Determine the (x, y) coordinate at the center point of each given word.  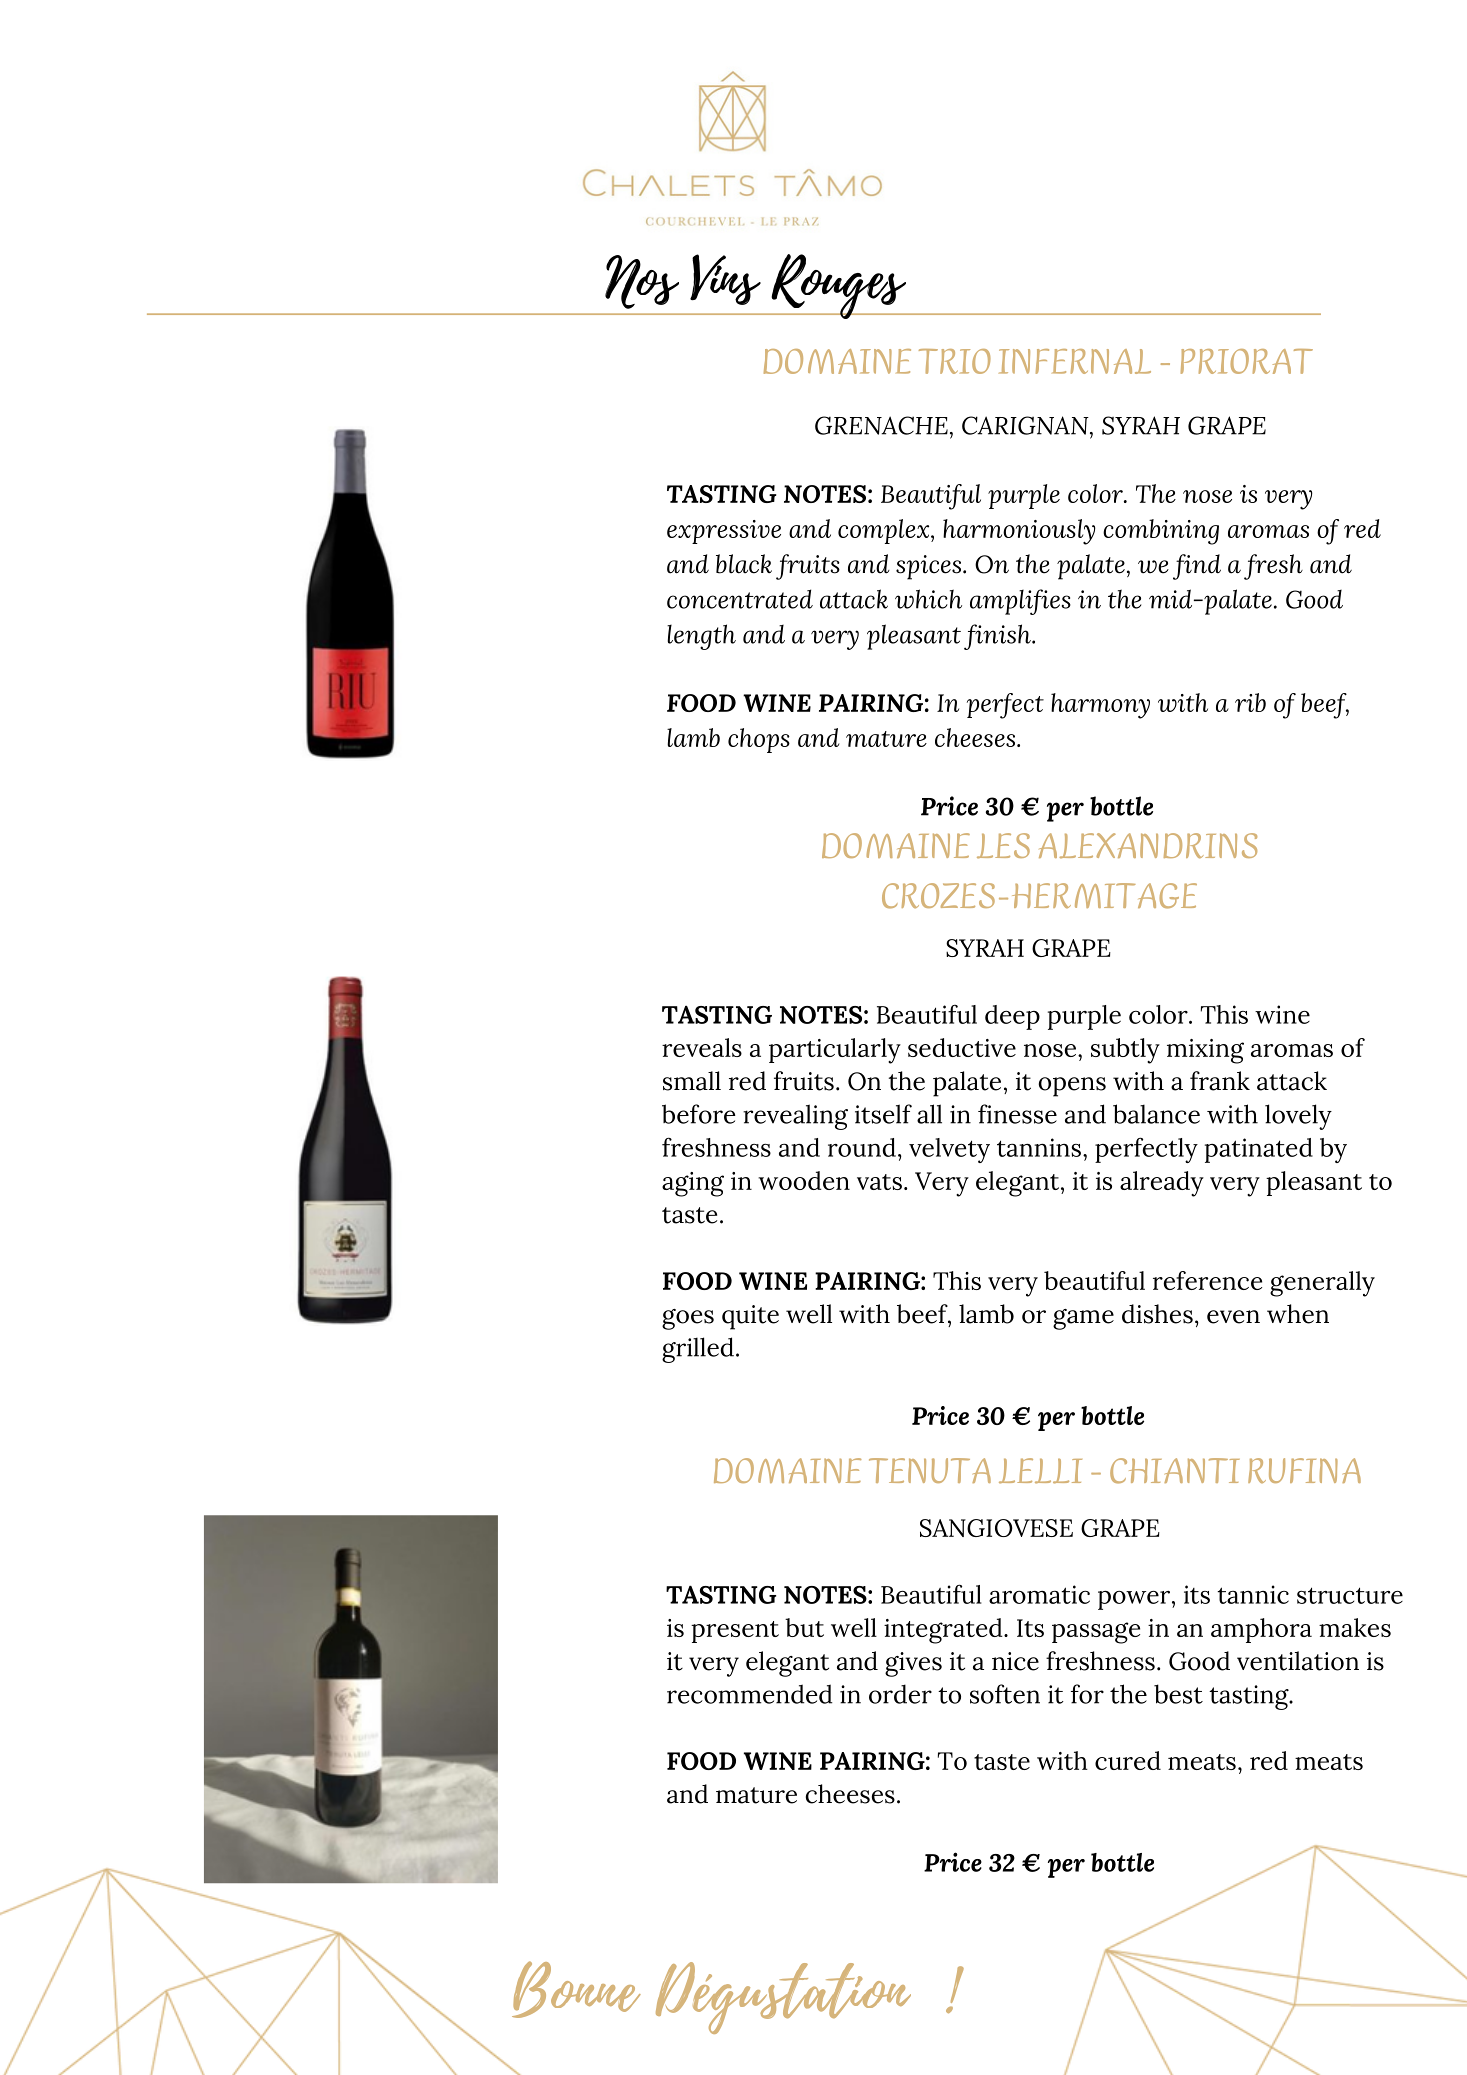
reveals (702, 1047)
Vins (725, 279)
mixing (1205, 1051)
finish (998, 637)
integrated (944, 1631)
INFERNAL (1075, 361)
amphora (1261, 1630)
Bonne (576, 1989)
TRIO (955, 361)
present (735, 1632)
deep (1012, 1017)
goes (688, 1319)
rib (1250, 702)
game (1083, 1319)
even (1233, 1317)
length (701, 637)
